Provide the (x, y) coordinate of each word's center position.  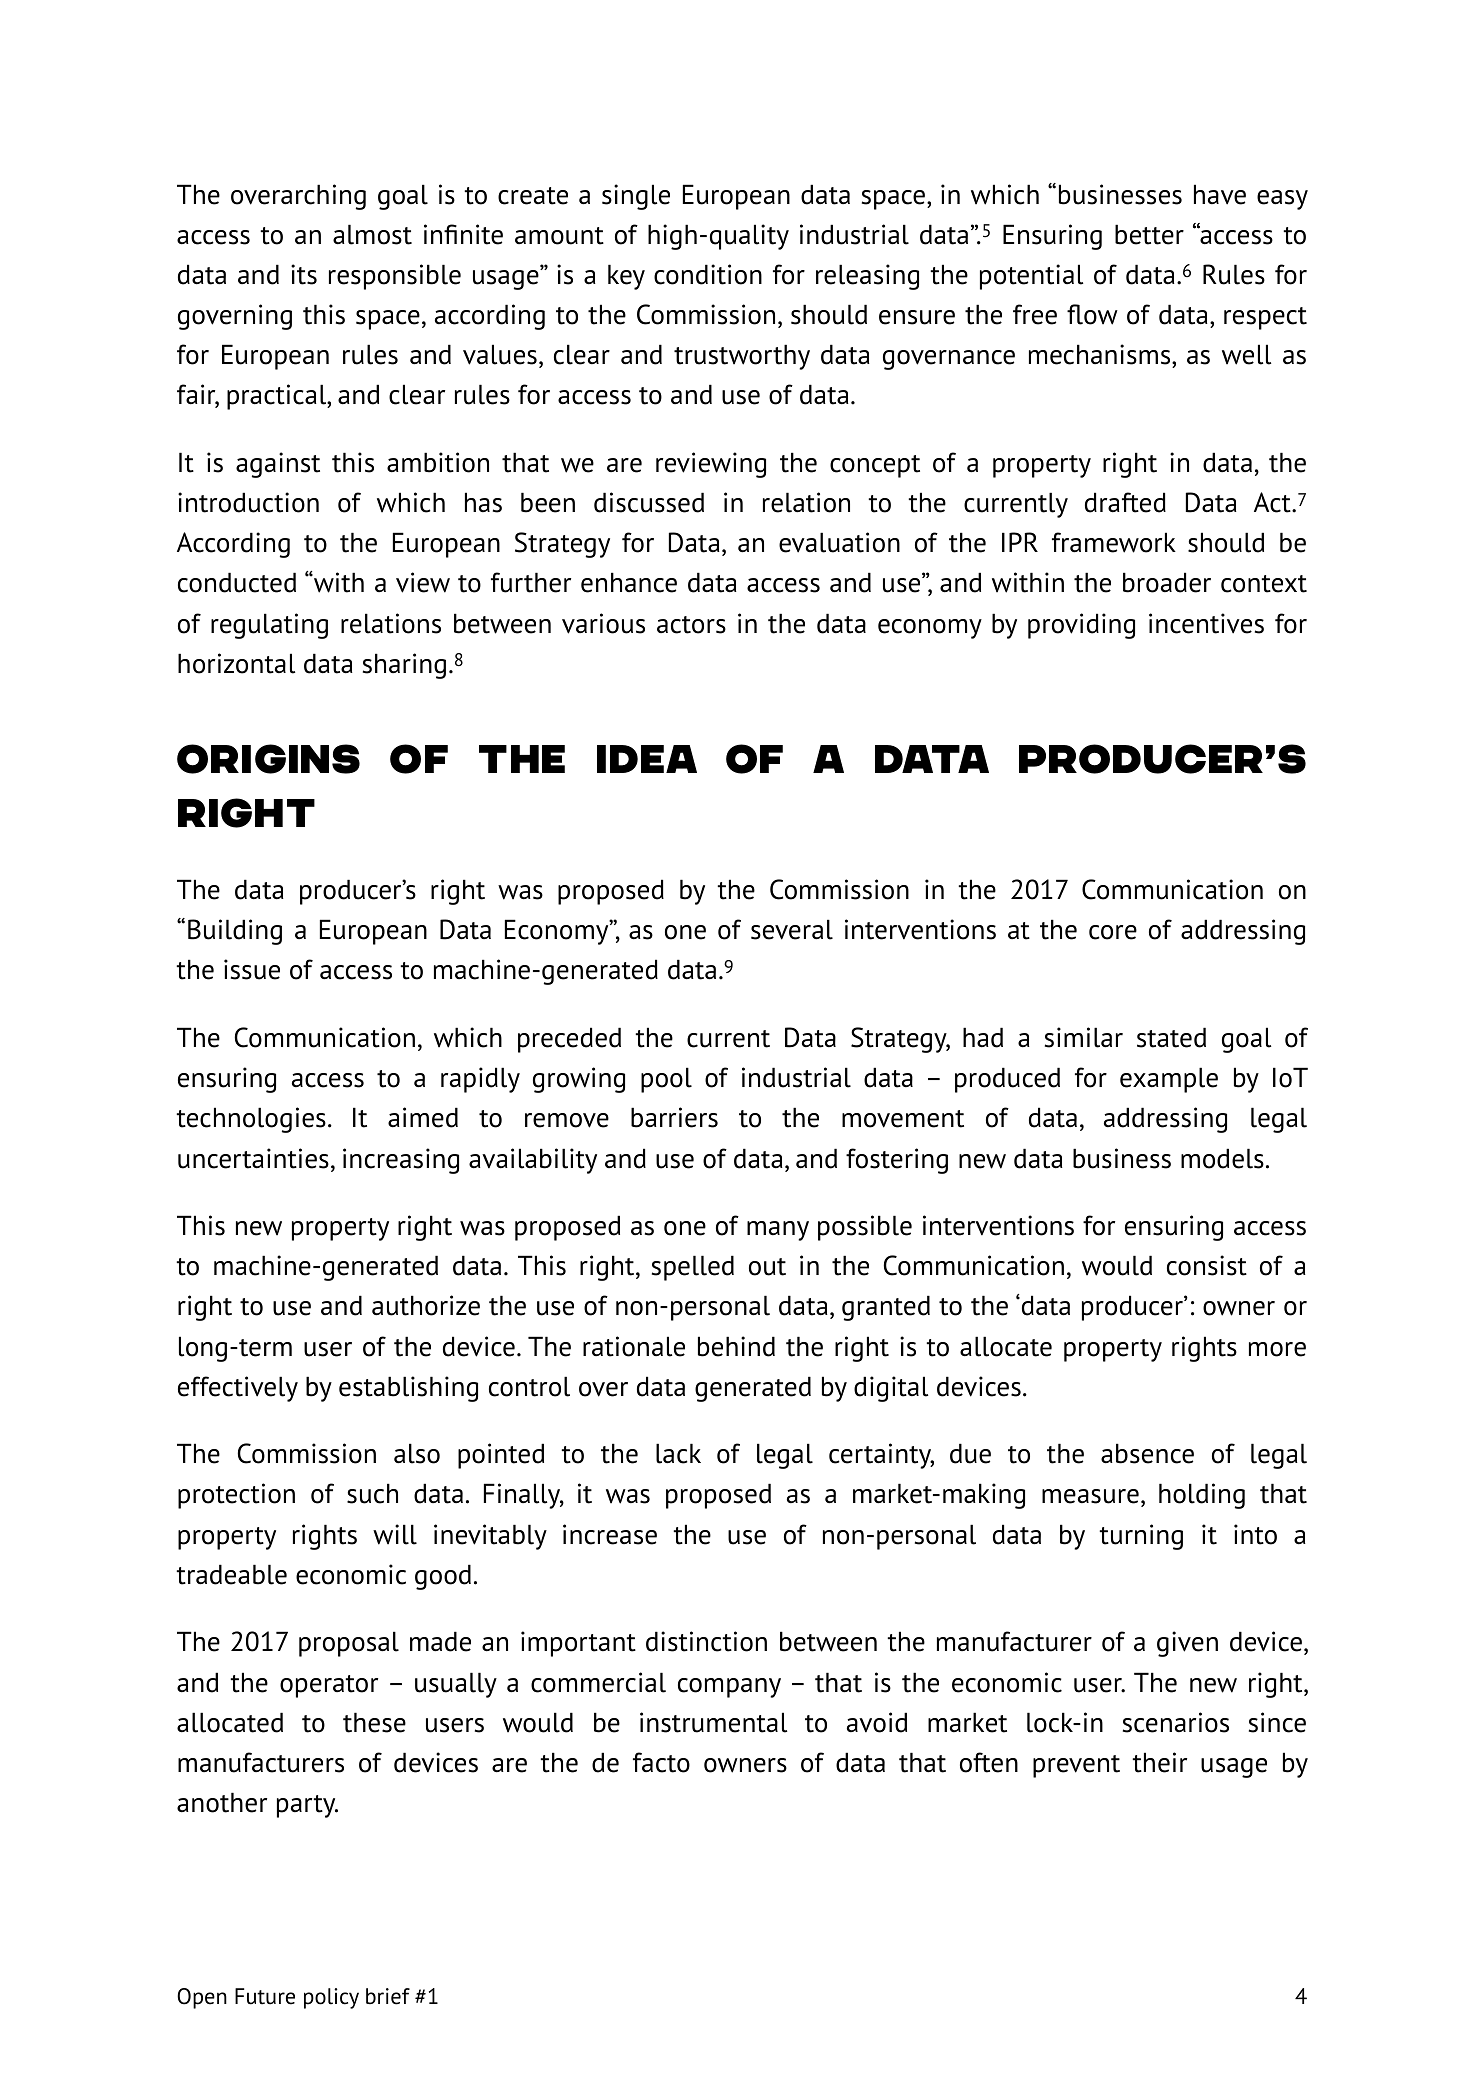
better (1149, 234)
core (1113, 932)
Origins (268, 759)
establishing (408, 1389)
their (1159, 1762)
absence (1147, 1453)
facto (661, 1762)
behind (736, 1346)
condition (708, 274)
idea (647, 759)
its (304, 274)
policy (331, 1998)
